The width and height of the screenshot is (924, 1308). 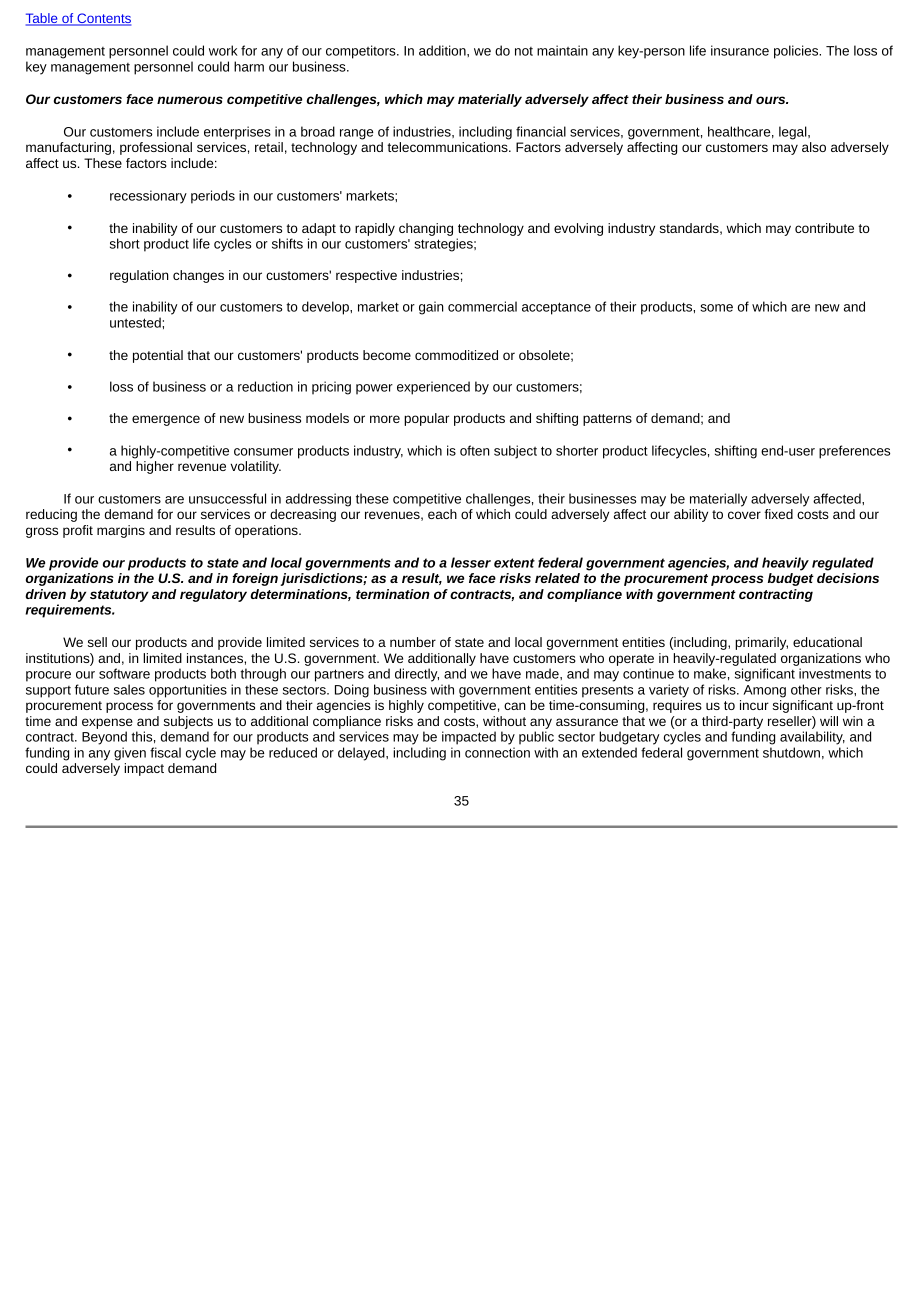 What do you see at coordinates (433, 388) in the screenshot?
I see `experienced` at bounding box center [433, 388].
